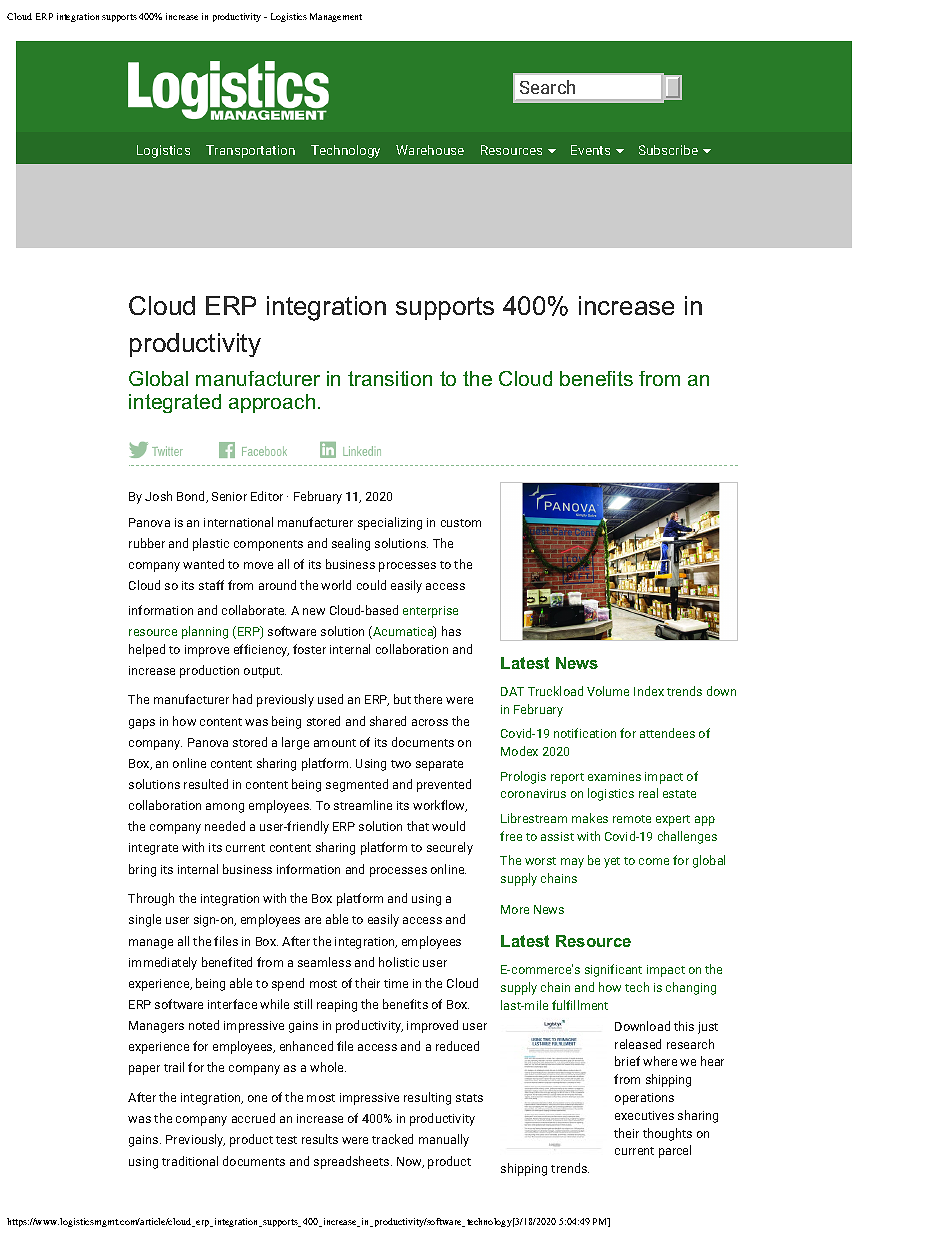  I want to click on Transportation, so click(250, 151).
